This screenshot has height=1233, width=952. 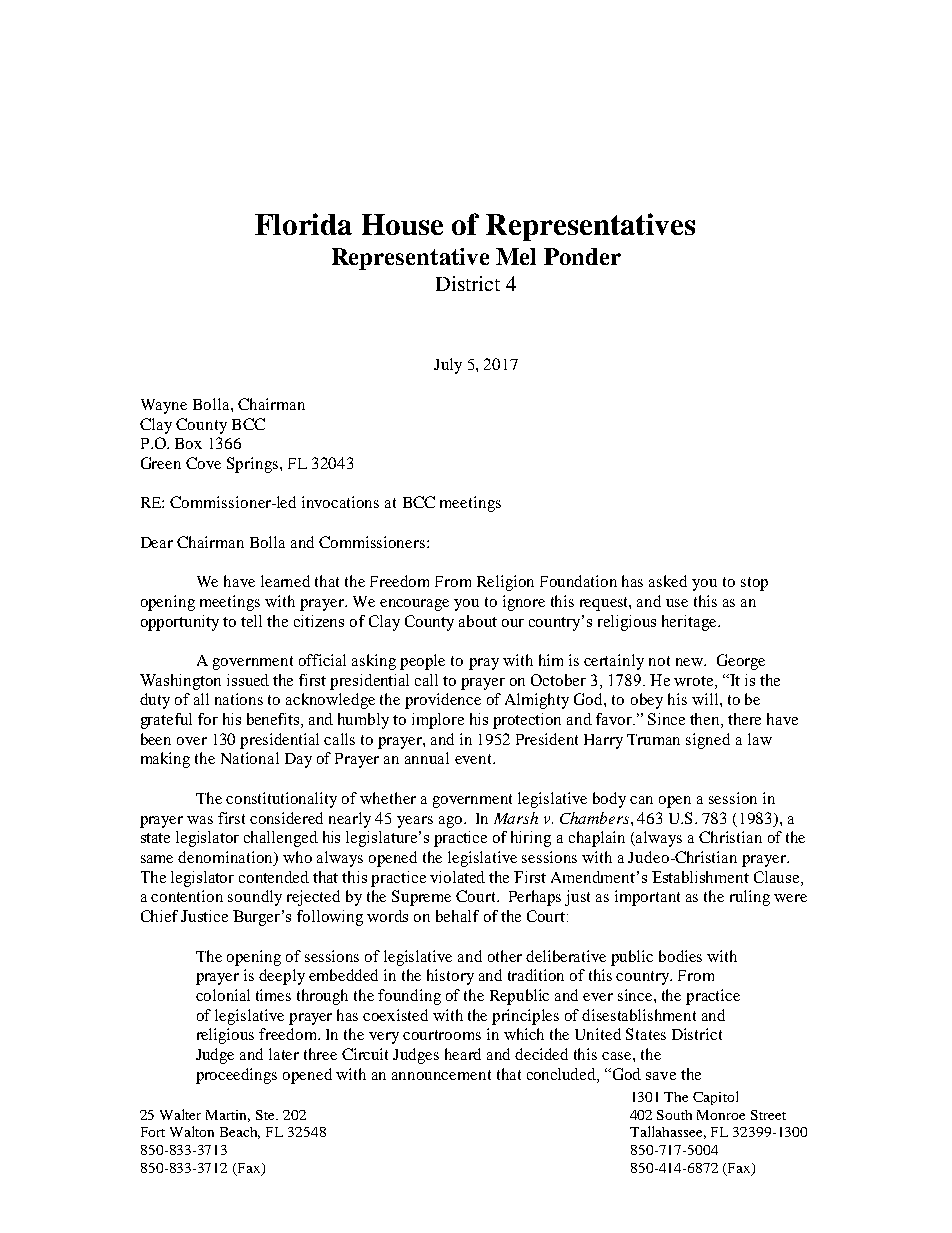 What do you see at coordinates (516, 256) in the screenshot?
I see `Mel` at bounding box center [516, 256].
